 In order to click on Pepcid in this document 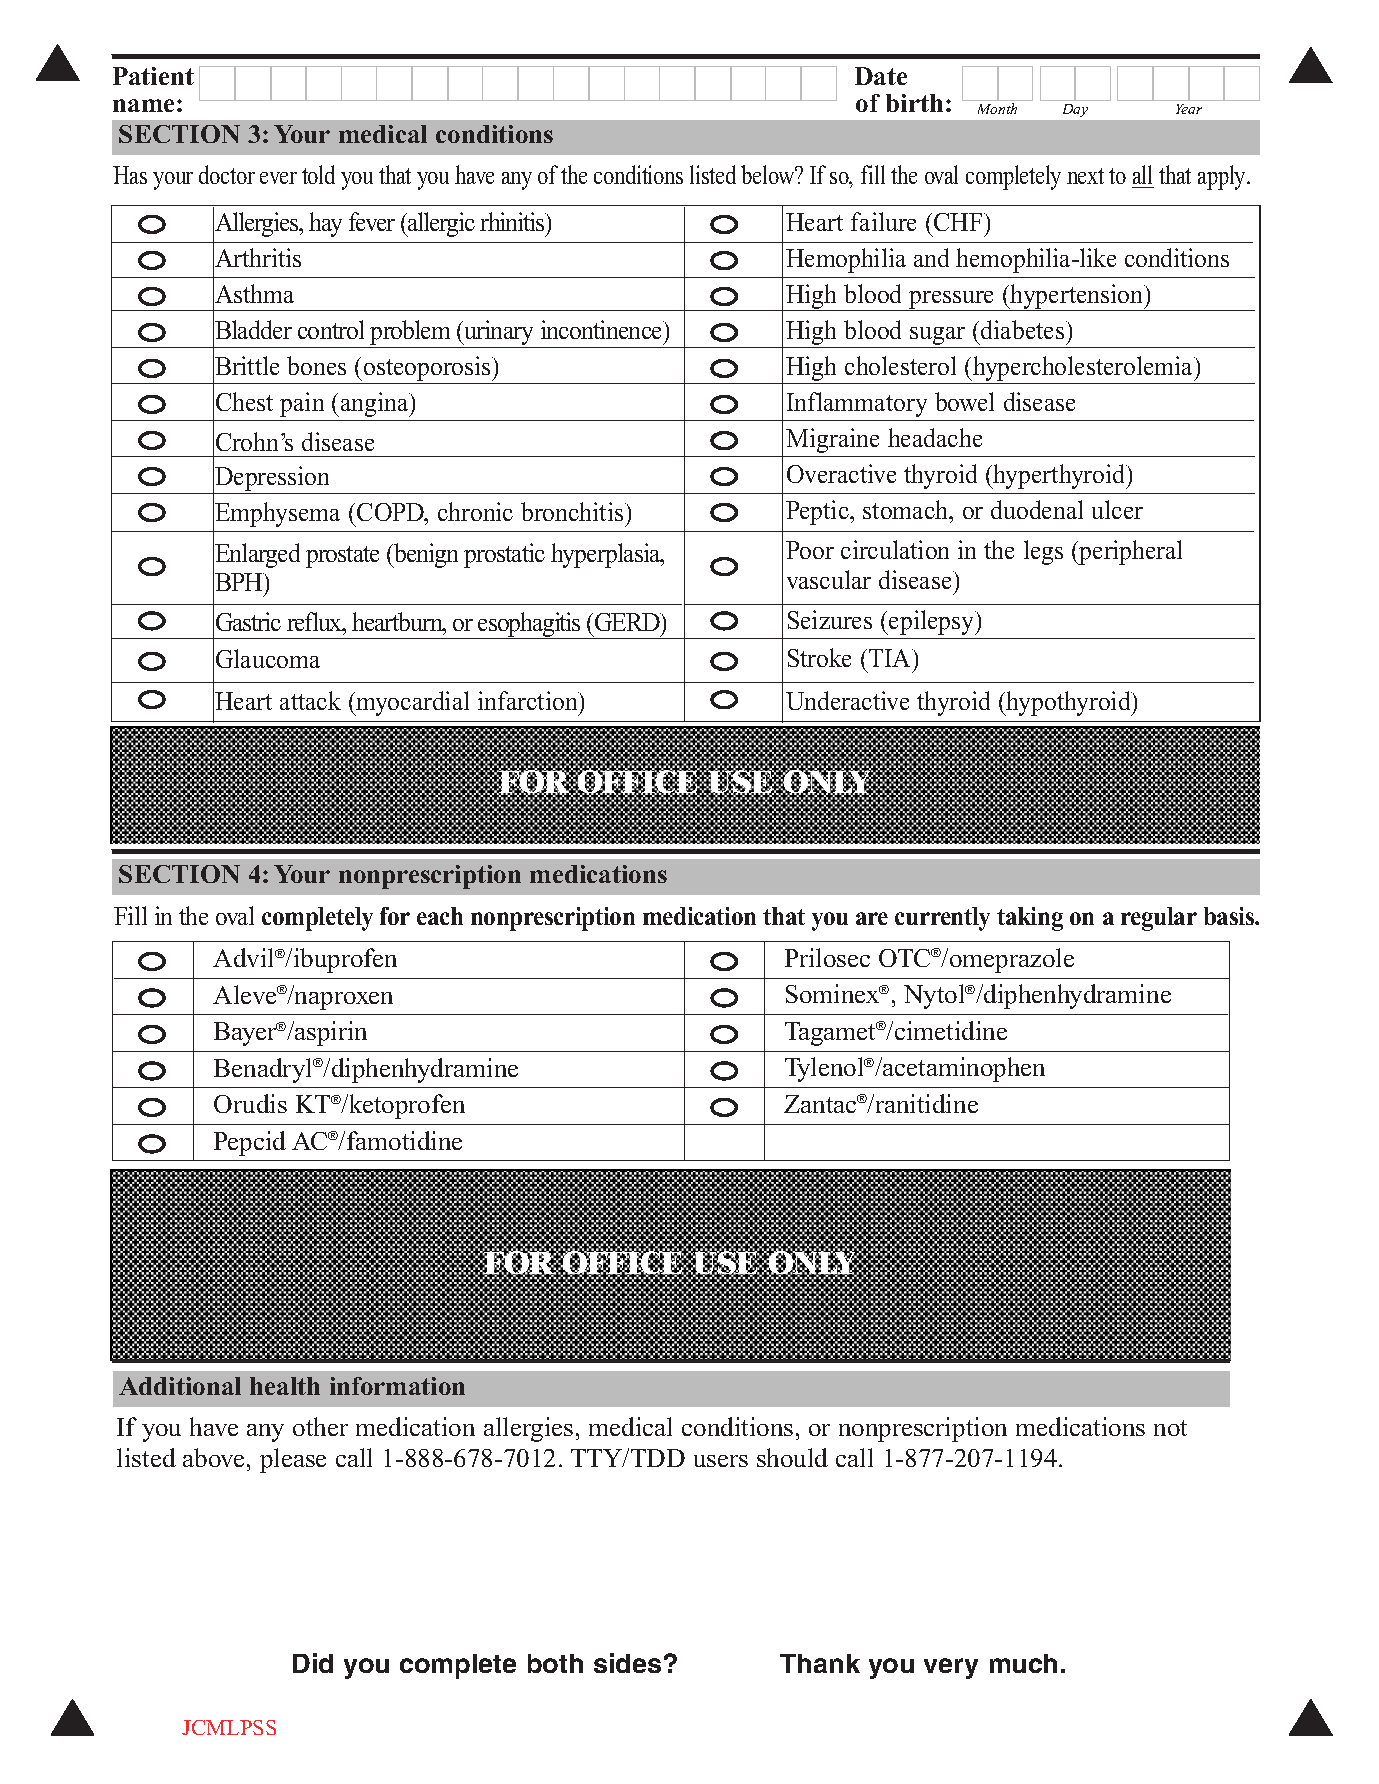, I will do `click(250, 1143)`.
